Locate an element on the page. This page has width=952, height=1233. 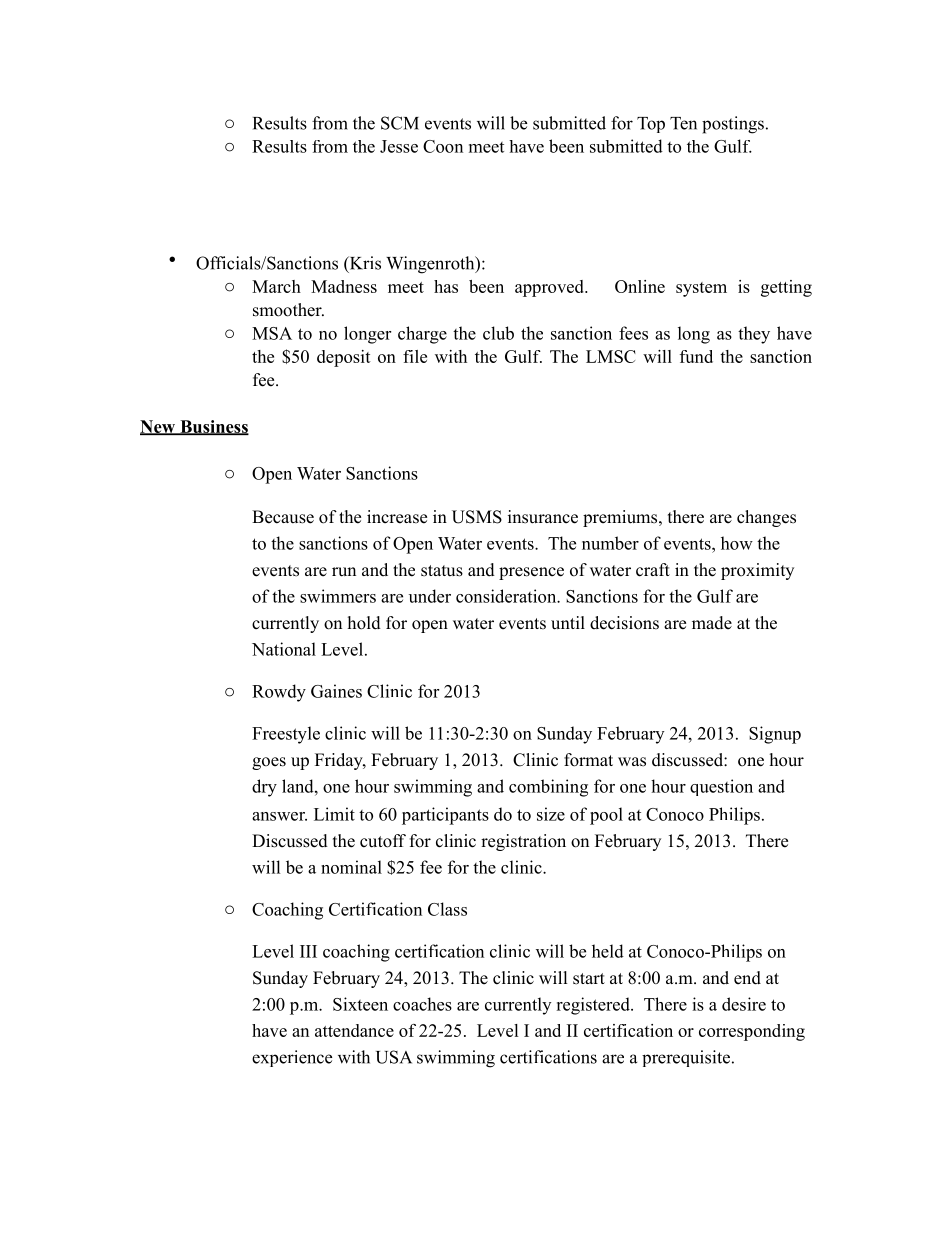
made is located at coordinates (712, 623).
